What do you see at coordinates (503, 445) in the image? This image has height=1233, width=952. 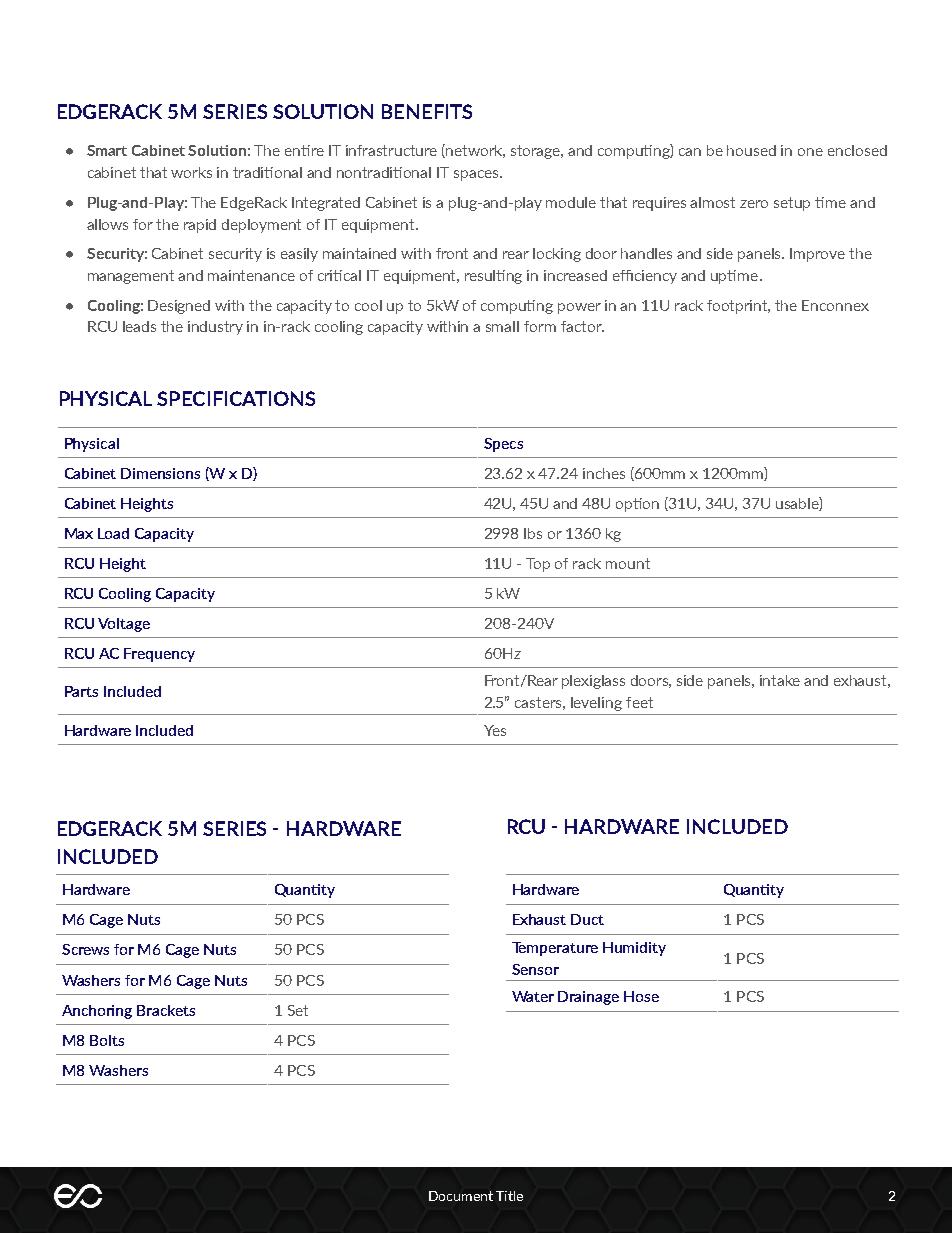 I see `Specs` at bounding box center [503, 445].
